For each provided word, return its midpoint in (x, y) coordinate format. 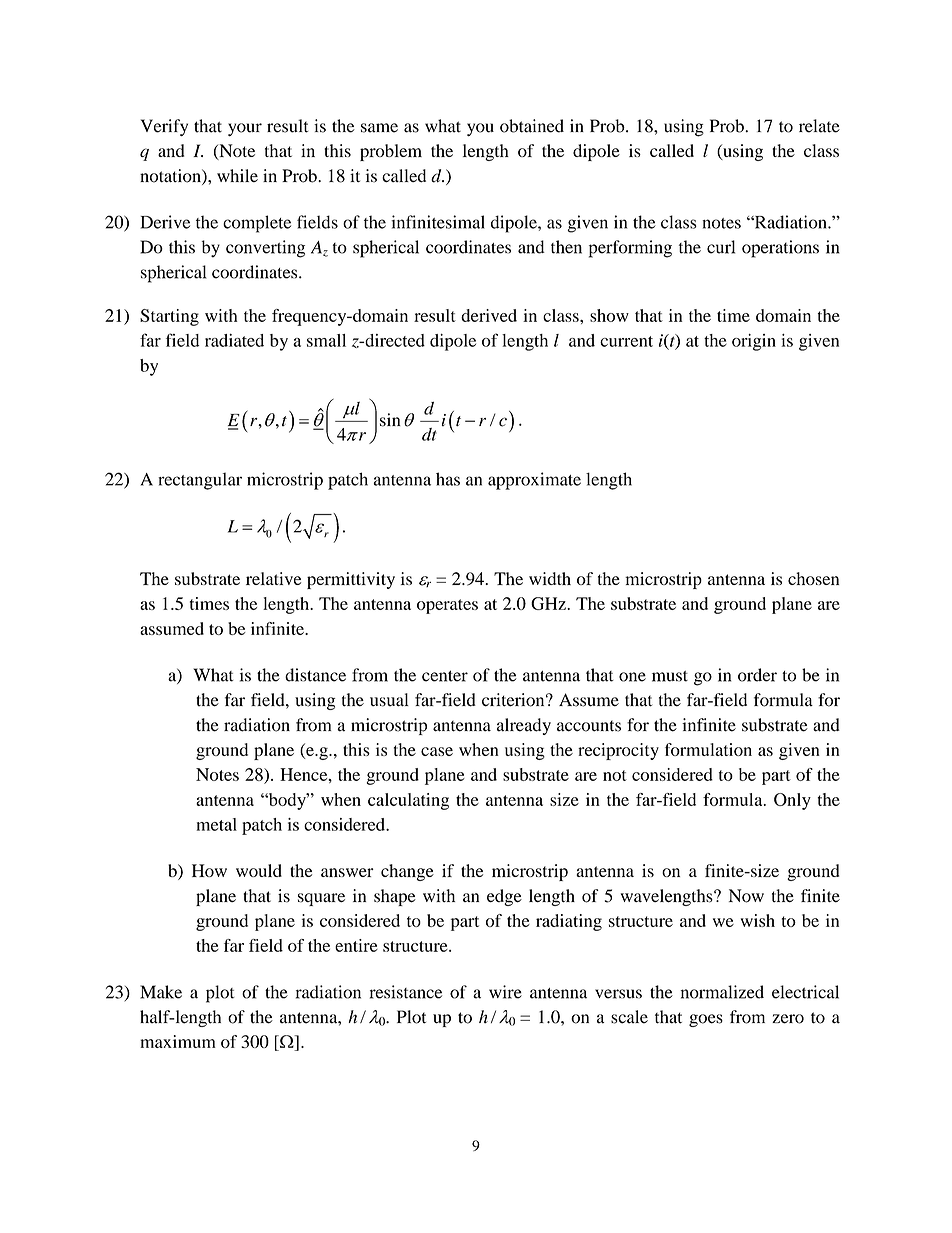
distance (315, 675)
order (757, 675)
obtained (532, 126)
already (524, 726)
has (448, 479)
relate (819, 126)
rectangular (200, 481)
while (237, 175)
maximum (178, 1041)
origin (754, 342)
